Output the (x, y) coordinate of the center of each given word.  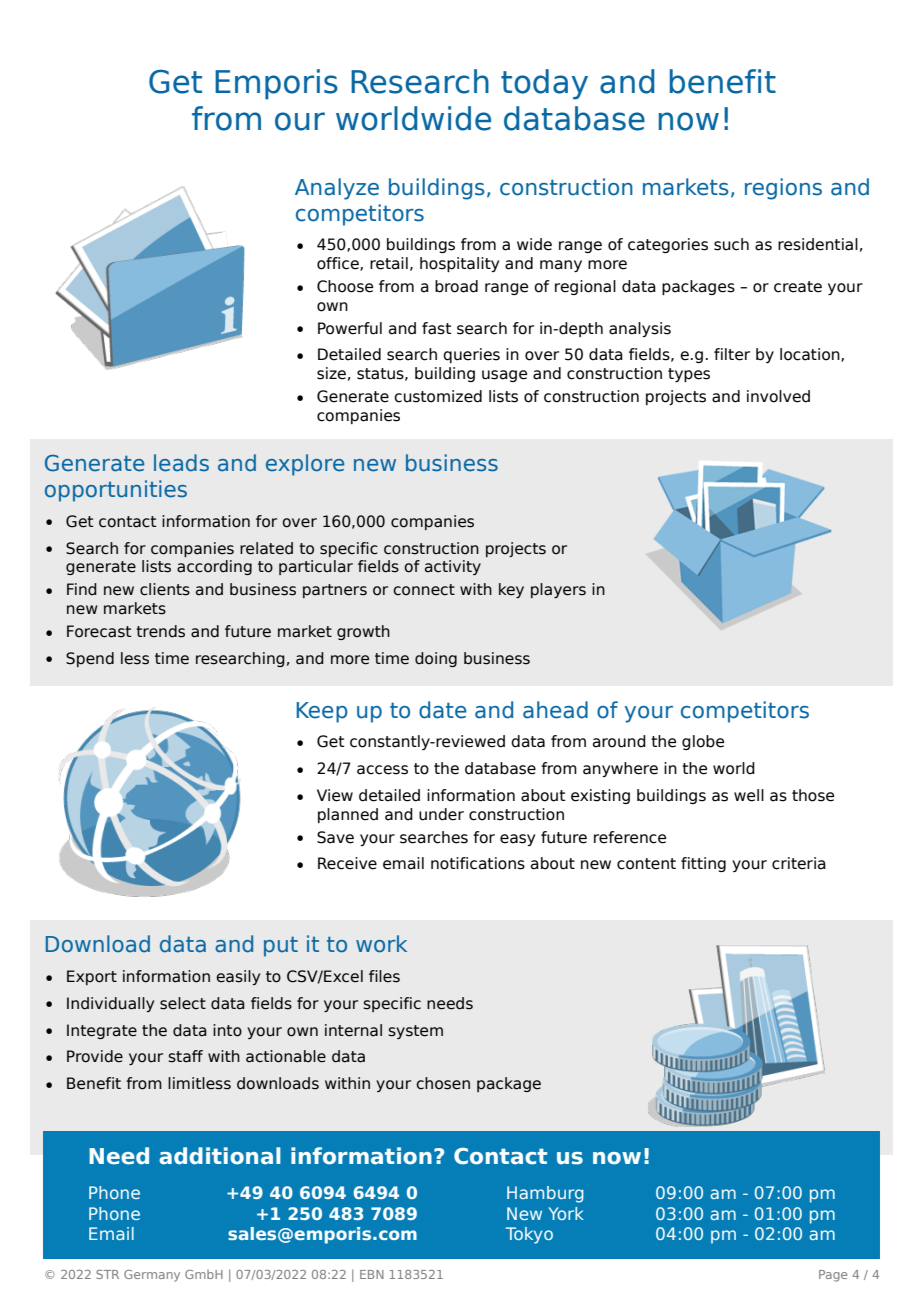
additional (220, 1156)
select (183, 1003)
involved (778, 396)
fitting (703, 864)
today (544, 84)
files (384, 976)
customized (438, 396)
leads (181, 463)
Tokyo (529, 1235)
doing (436, 659)
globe (703, 742)
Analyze (337, 189)
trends (160, 631)
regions (783, 189)
